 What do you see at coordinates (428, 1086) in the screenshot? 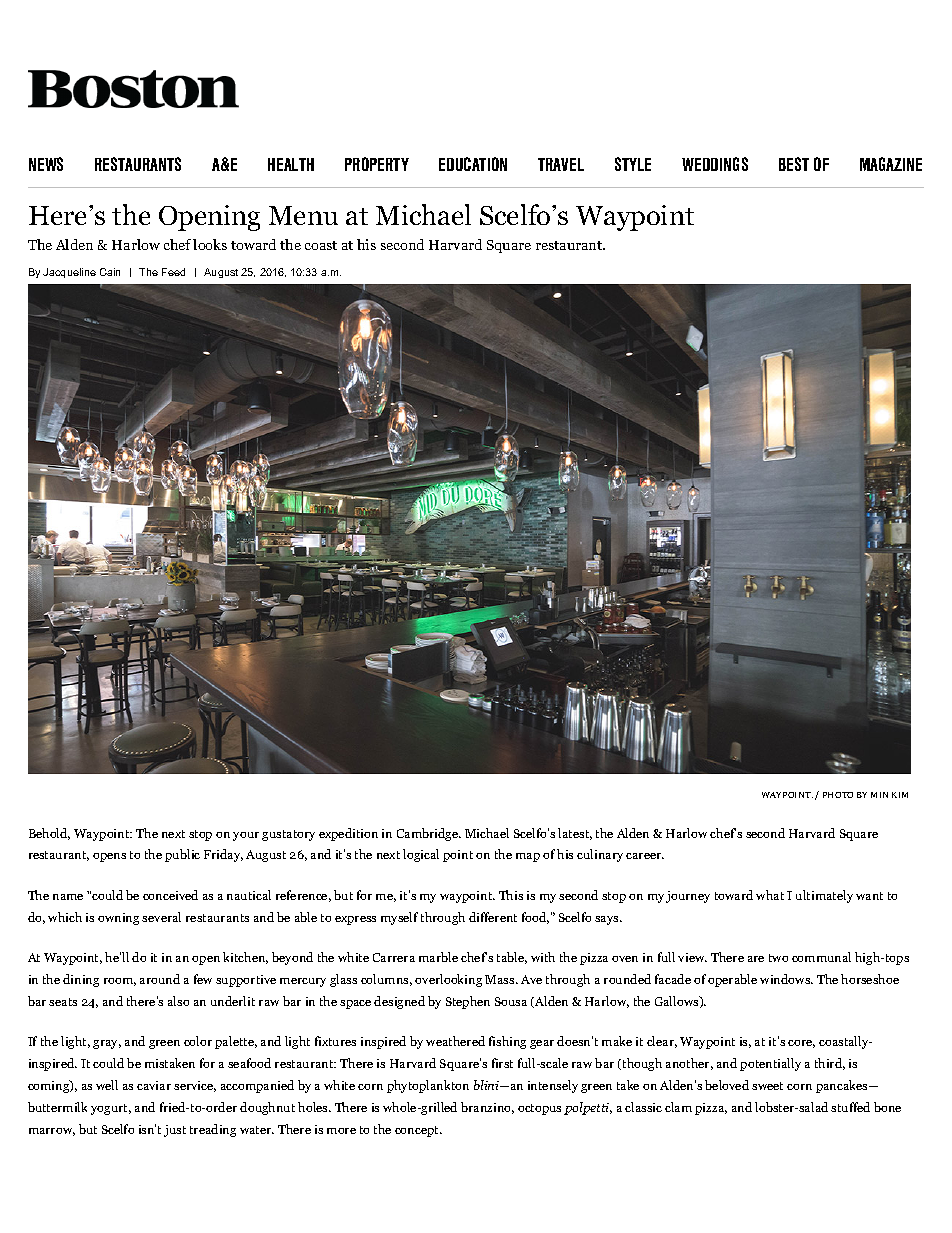
I see `phytoplankton` at bounding box center [428, 1086].
